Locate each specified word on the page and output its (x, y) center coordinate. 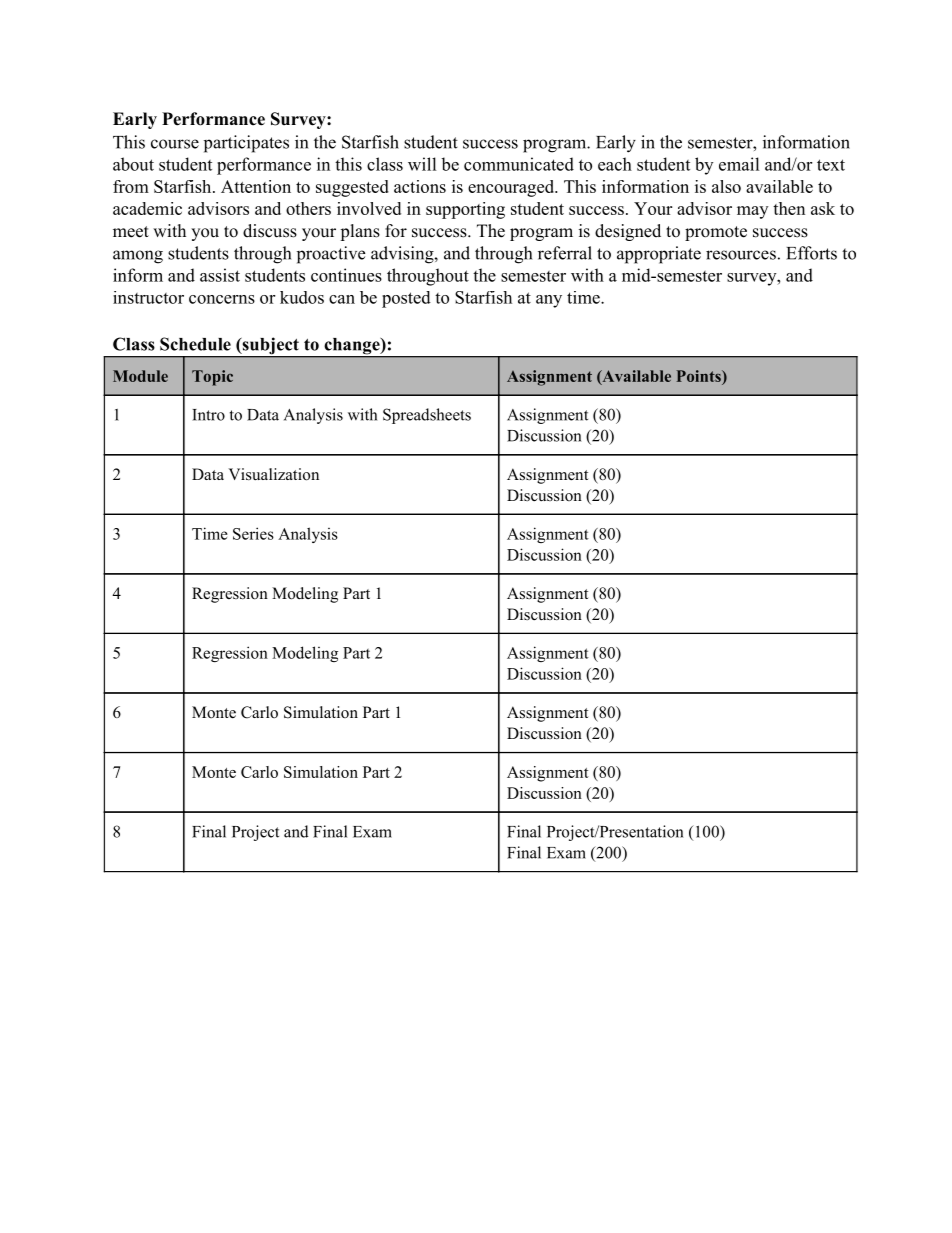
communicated (519, 164)
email (739, 164)
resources (741, 255)
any (549, 301)
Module (140, 376)
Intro (208, 415)
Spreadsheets (427, 416)
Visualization (273, 474)
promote (716, 233)
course (175, 144)
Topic (212, 378)
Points (699, 377)
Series (253, 533)
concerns (222, 299)
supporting (465, 210)
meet (131, 232)
